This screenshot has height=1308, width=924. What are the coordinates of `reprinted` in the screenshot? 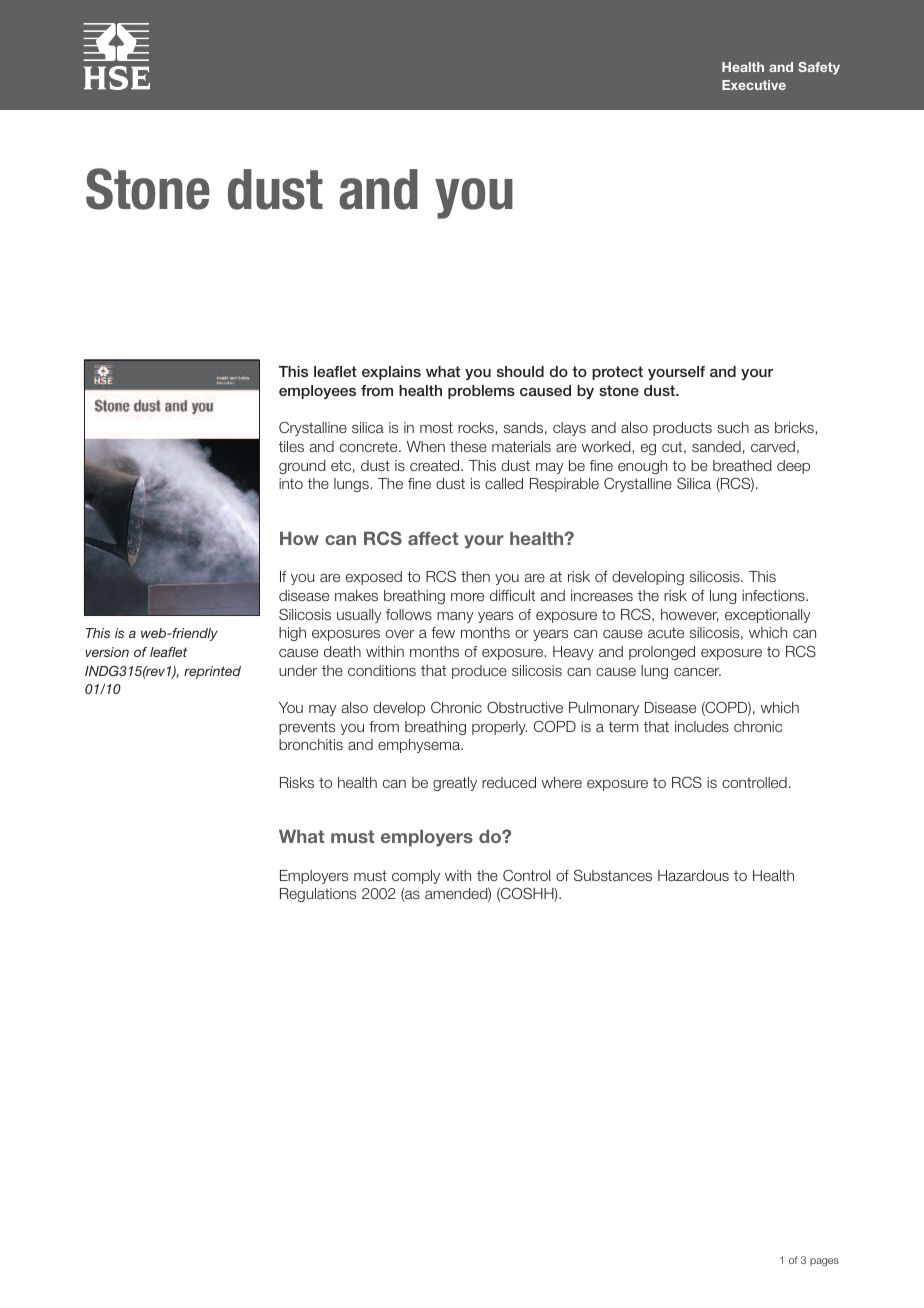 It's located at (212, 672).
